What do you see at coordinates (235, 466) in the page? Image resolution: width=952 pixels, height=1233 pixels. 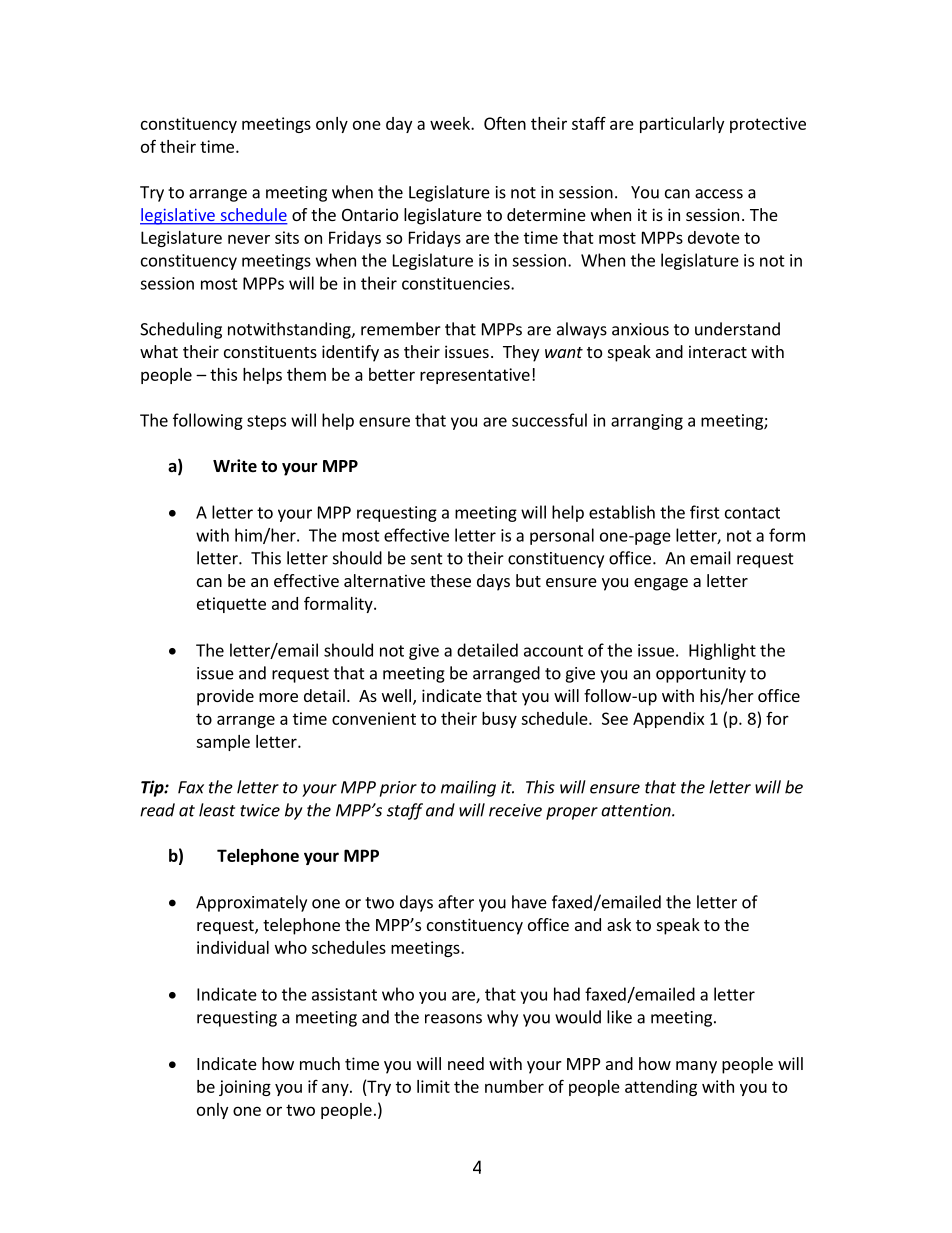 I see `Write` at bounding box center [235, 466].
